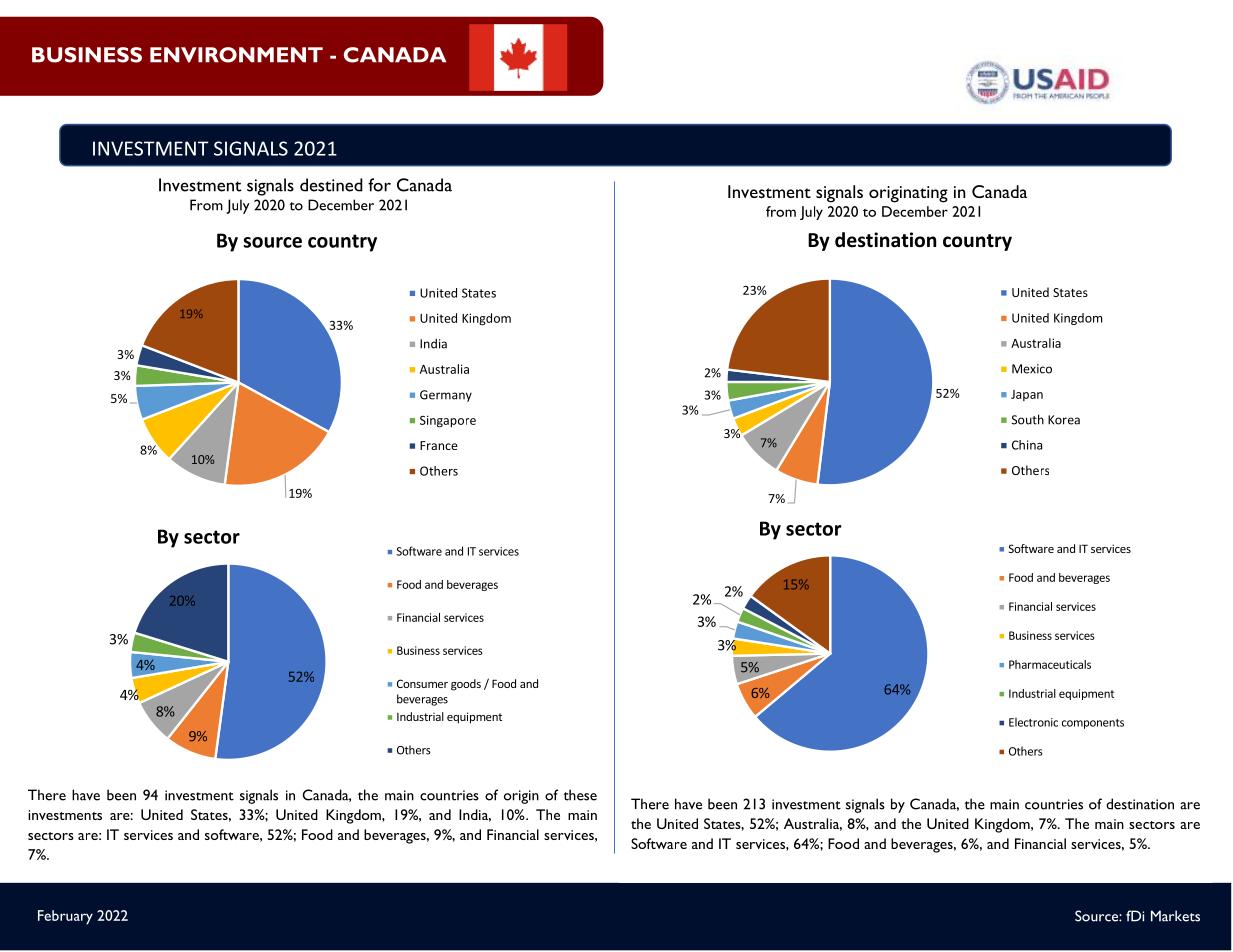 This document has width=1233, height=952. What do you see at coordinates (580, 795) in the document?
I see `these` at bounding box center [580, 795].
